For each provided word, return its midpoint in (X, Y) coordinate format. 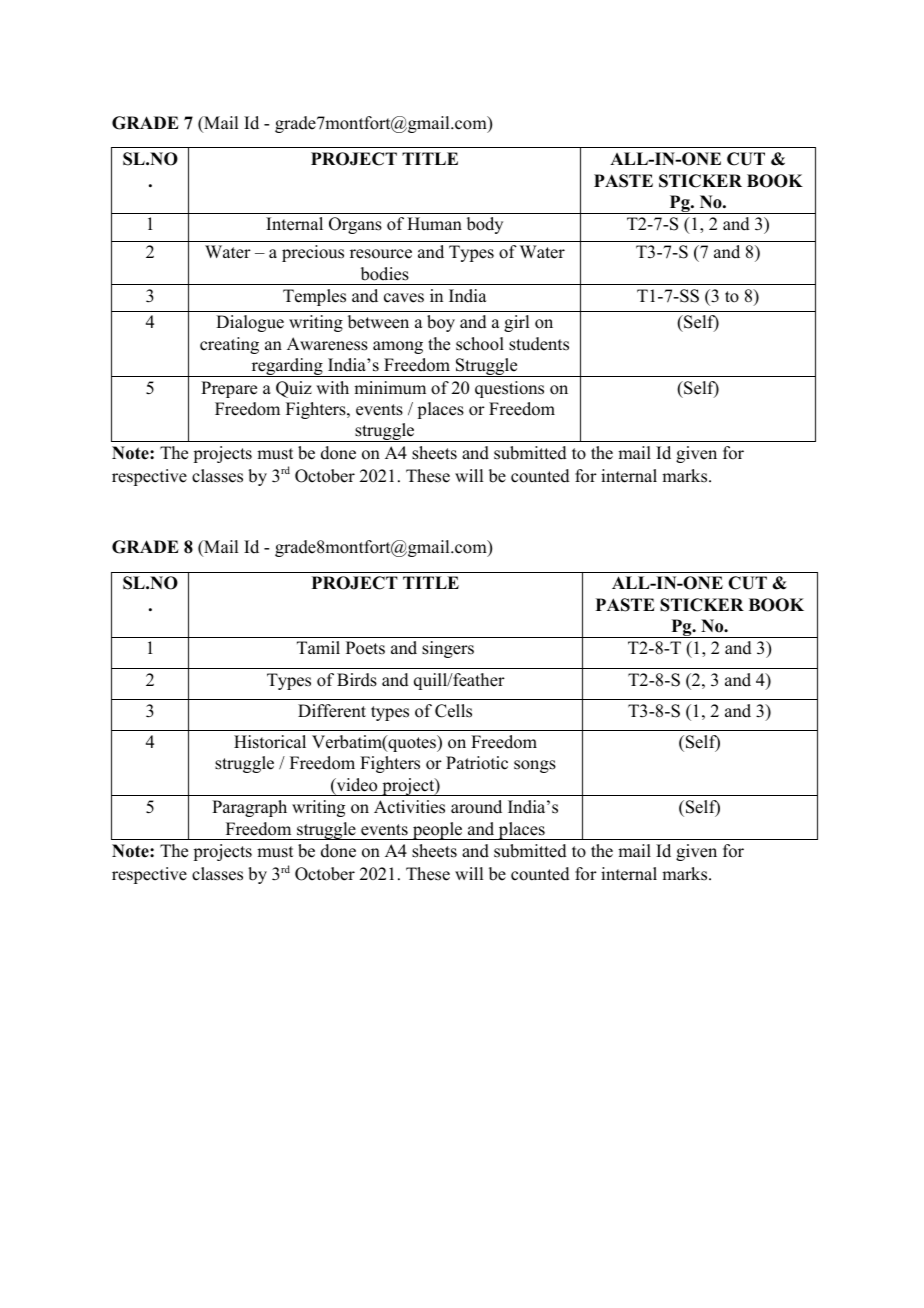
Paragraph (249, 808)
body (485, 225)
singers (448, 649)
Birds (357, 680)
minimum (390, 388)
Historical (270, 742)
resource (381, 254)
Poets (365, 648)
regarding (287, 367)
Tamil (318, 647)
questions (509, 389)
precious (313, 253)
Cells (453, 711)
